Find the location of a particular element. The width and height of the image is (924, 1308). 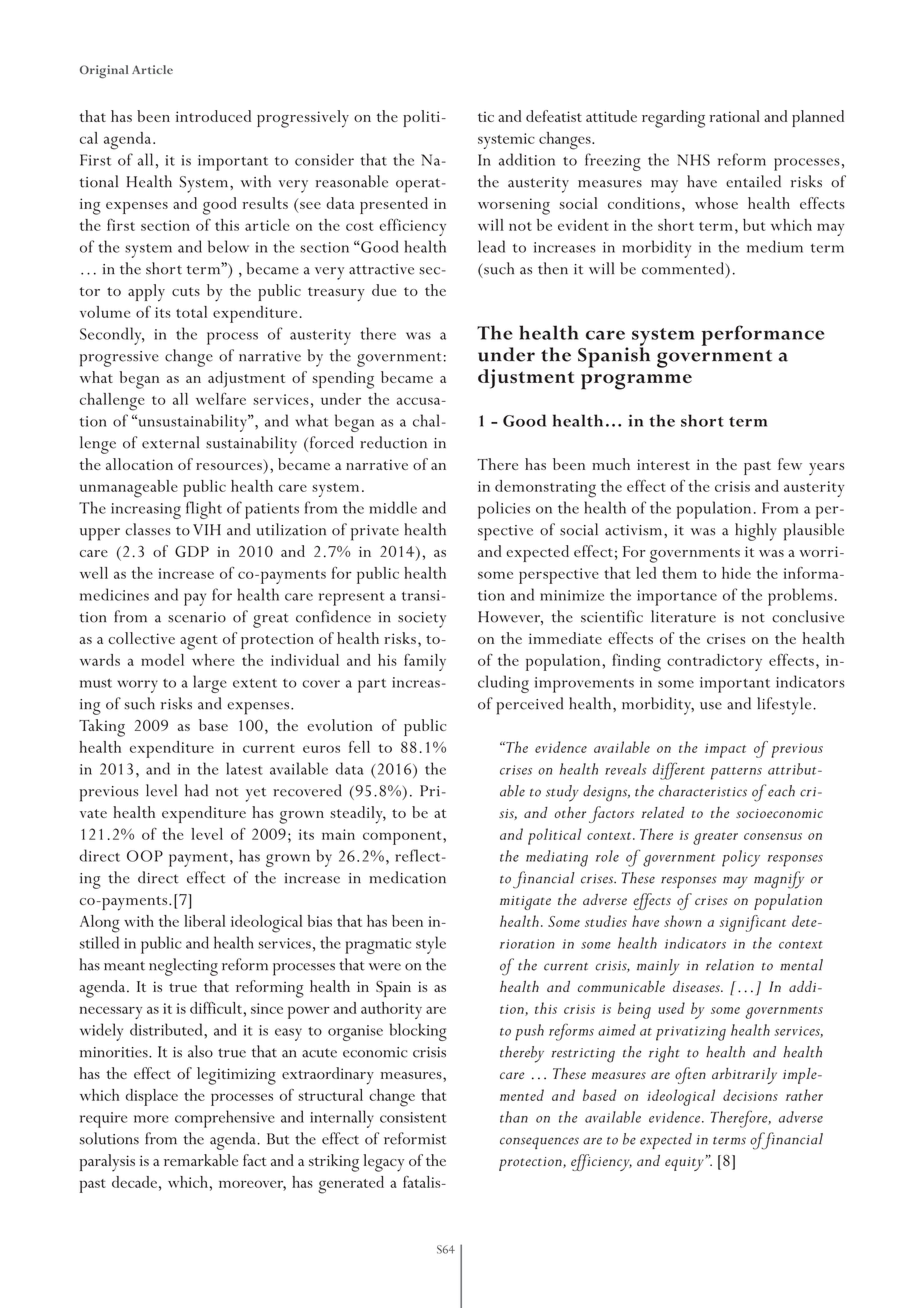

scenario is located at coordinates (197, 617).
